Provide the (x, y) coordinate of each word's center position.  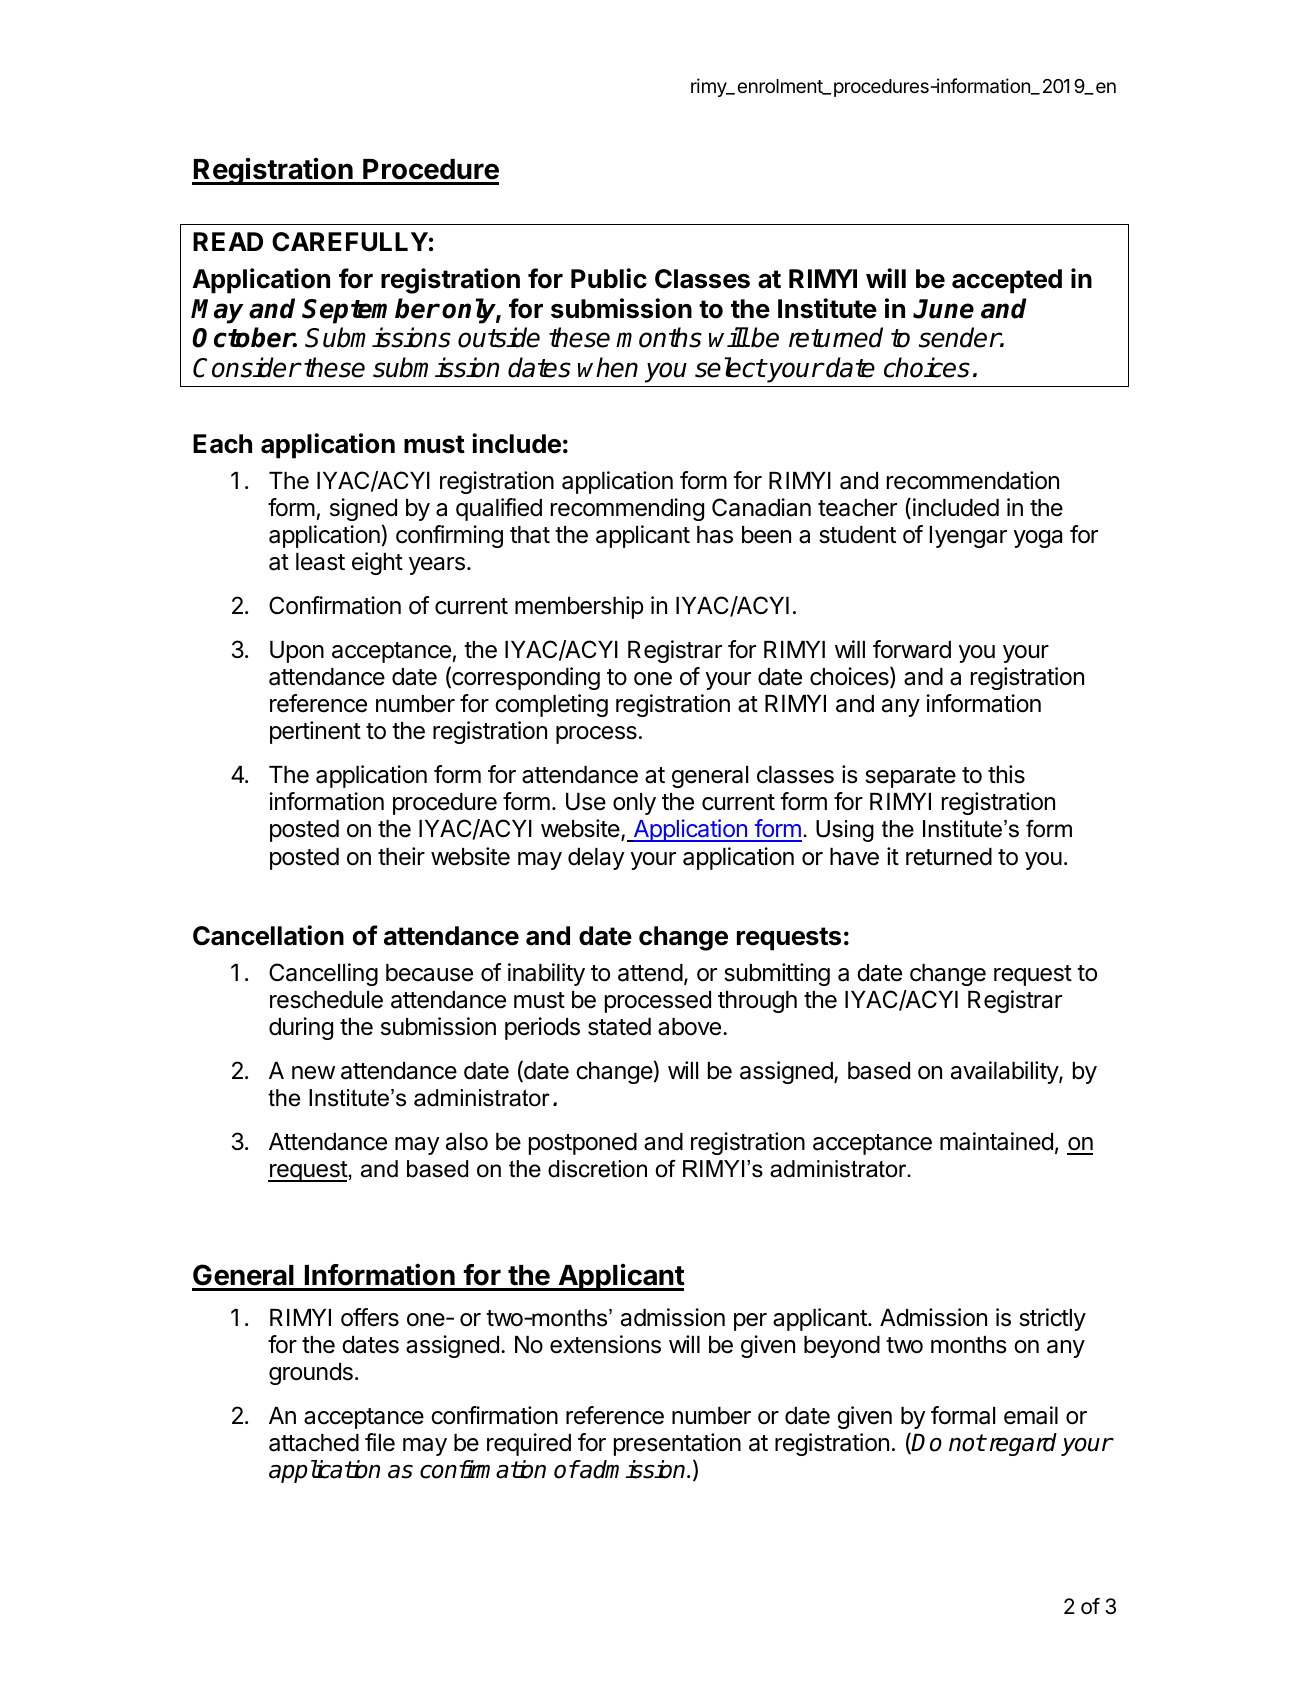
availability (1005, 1072)
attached (314, 1443)
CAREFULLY (350, 242)
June (943, 309)
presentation (677, 1444)
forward (912, 649)
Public (609, 278)
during (301, 1028)
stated (619, 1027)
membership (579, 607)
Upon (297, 652)
